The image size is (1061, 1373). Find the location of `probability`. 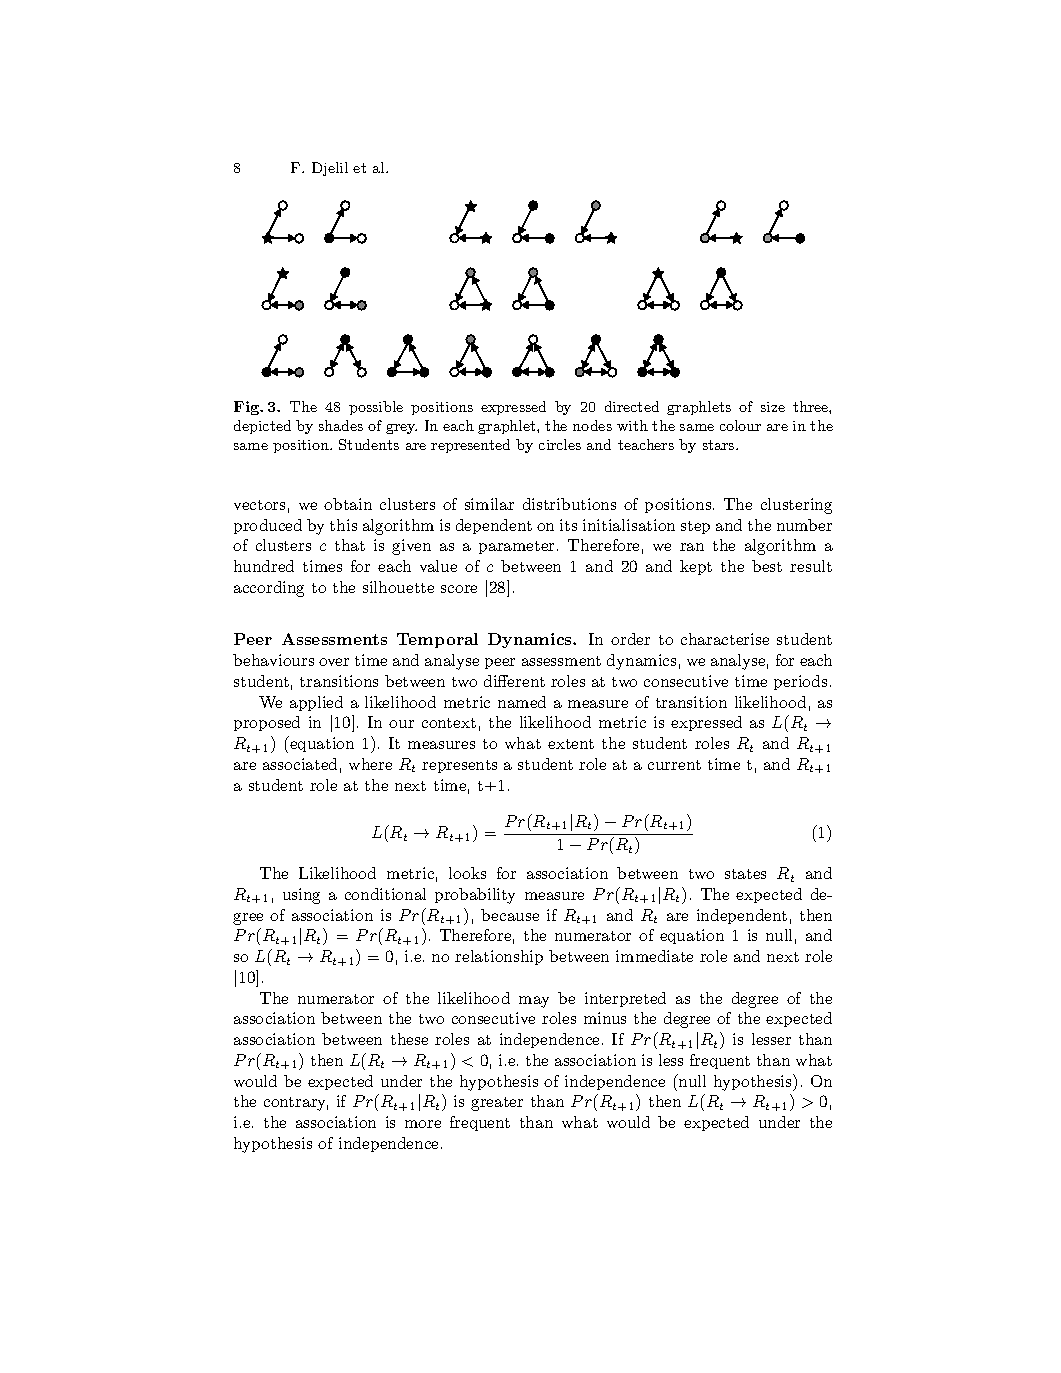

probability is located at coordinates (475, 896).
